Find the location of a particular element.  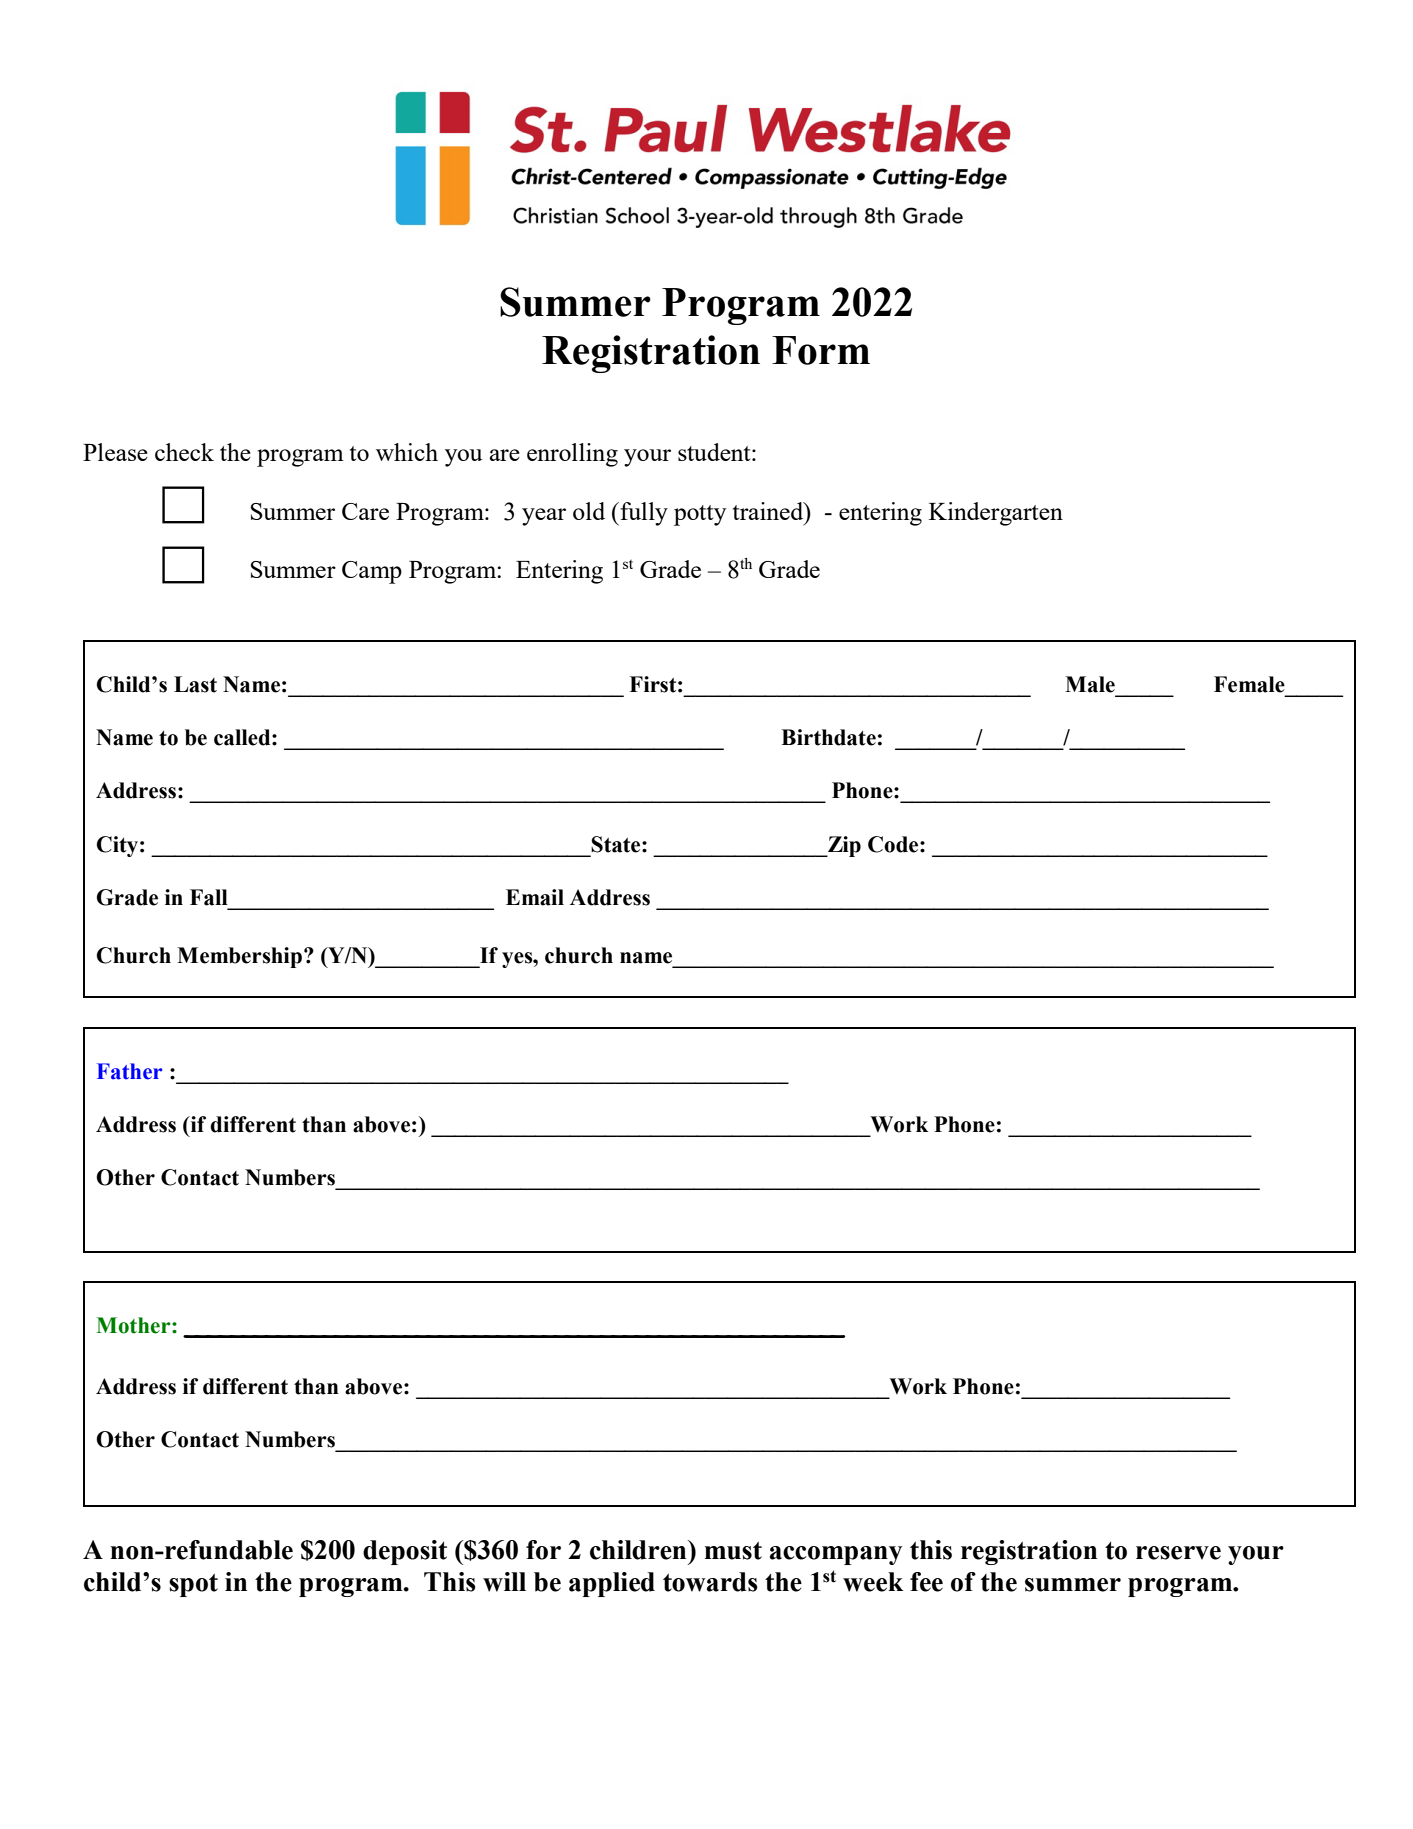

spot is located at coordinates (193, 1585).
